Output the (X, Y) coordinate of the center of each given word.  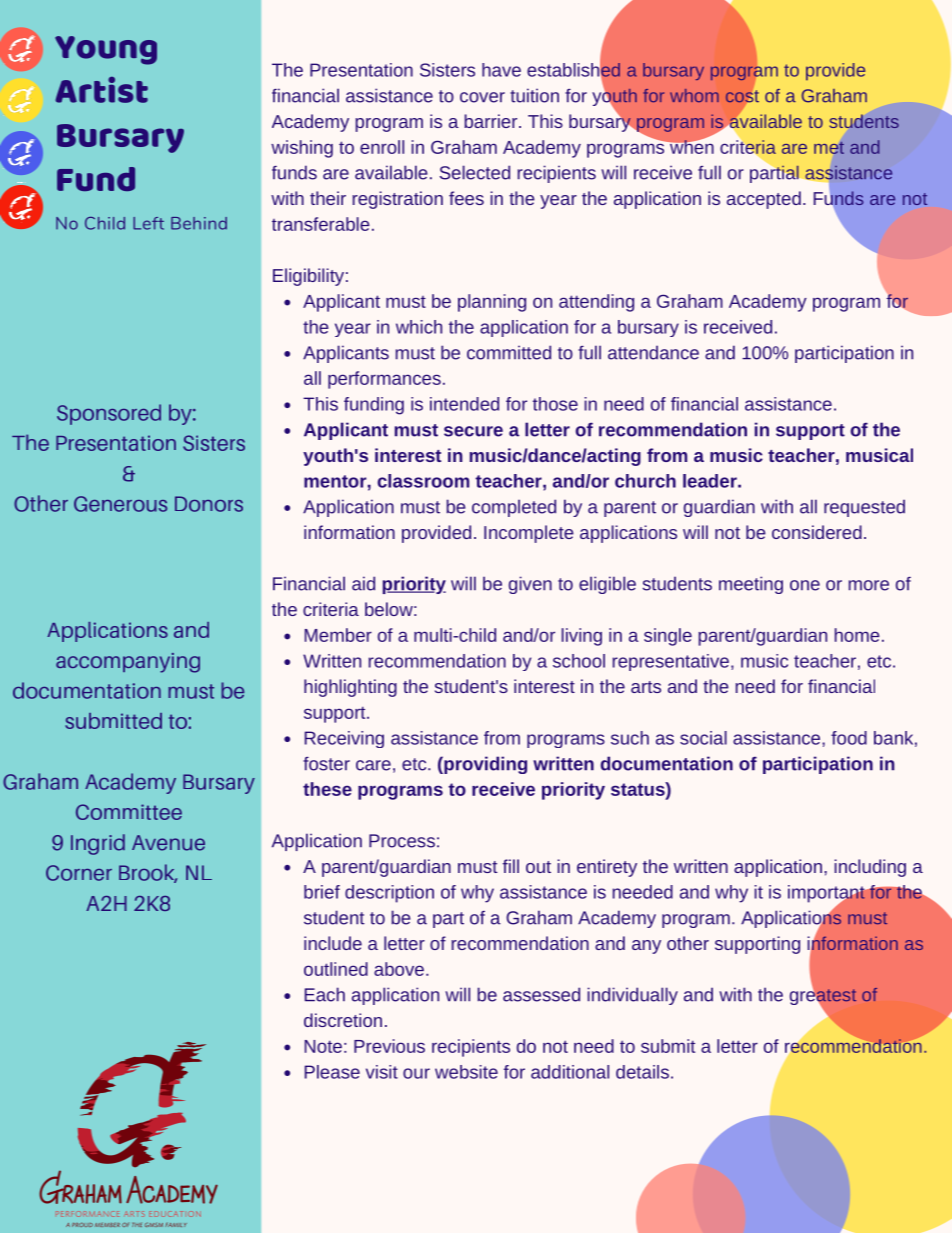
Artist (101, 90)
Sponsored (109, 414)
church (645, 481)
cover (482, 97)
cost (742, 96)
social (703, 738)
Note (323, 1046)
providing (484, 765)
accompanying (128, 663)
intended (464, 404)
